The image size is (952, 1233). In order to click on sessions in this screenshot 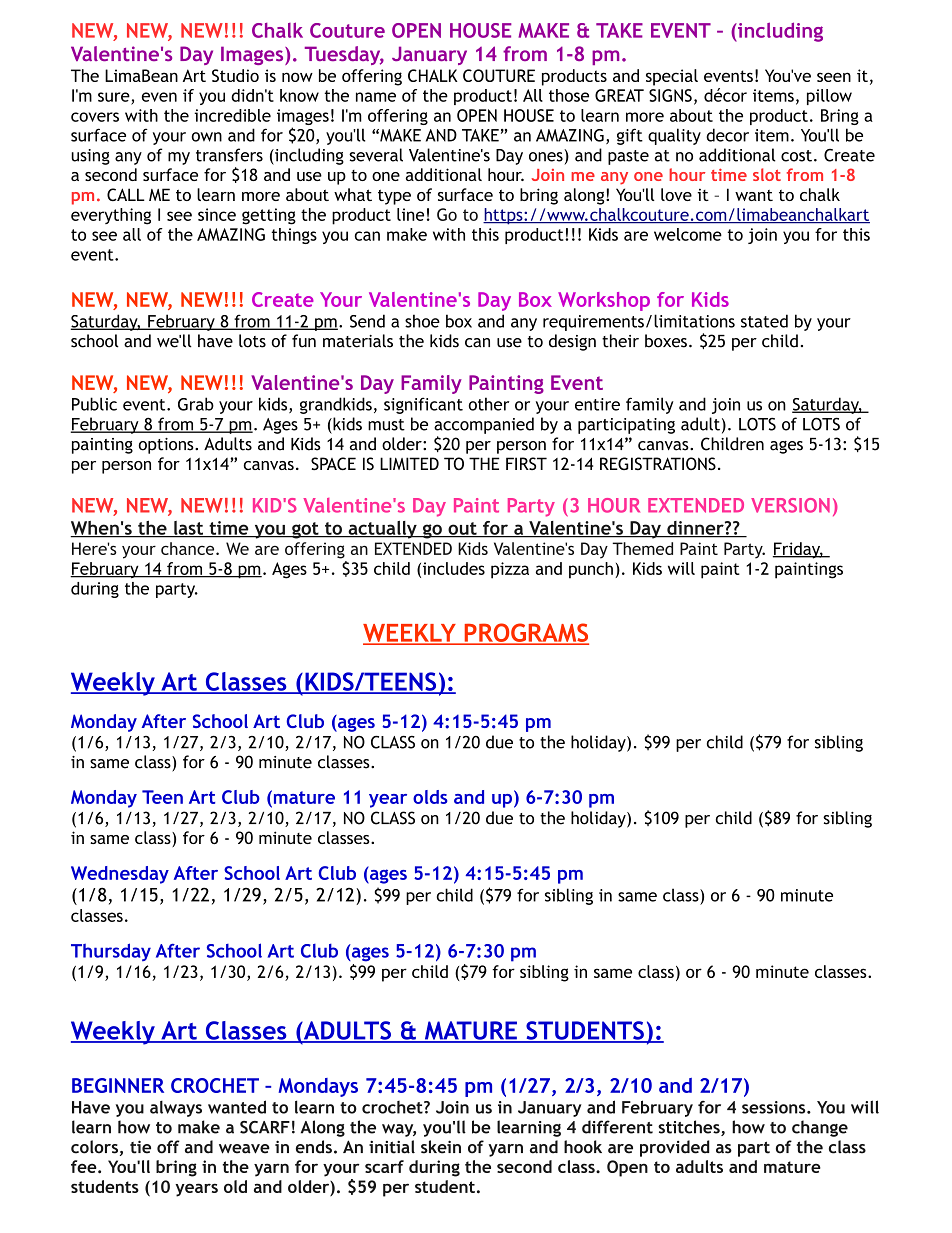, I will do `click(775, 1107)`.
